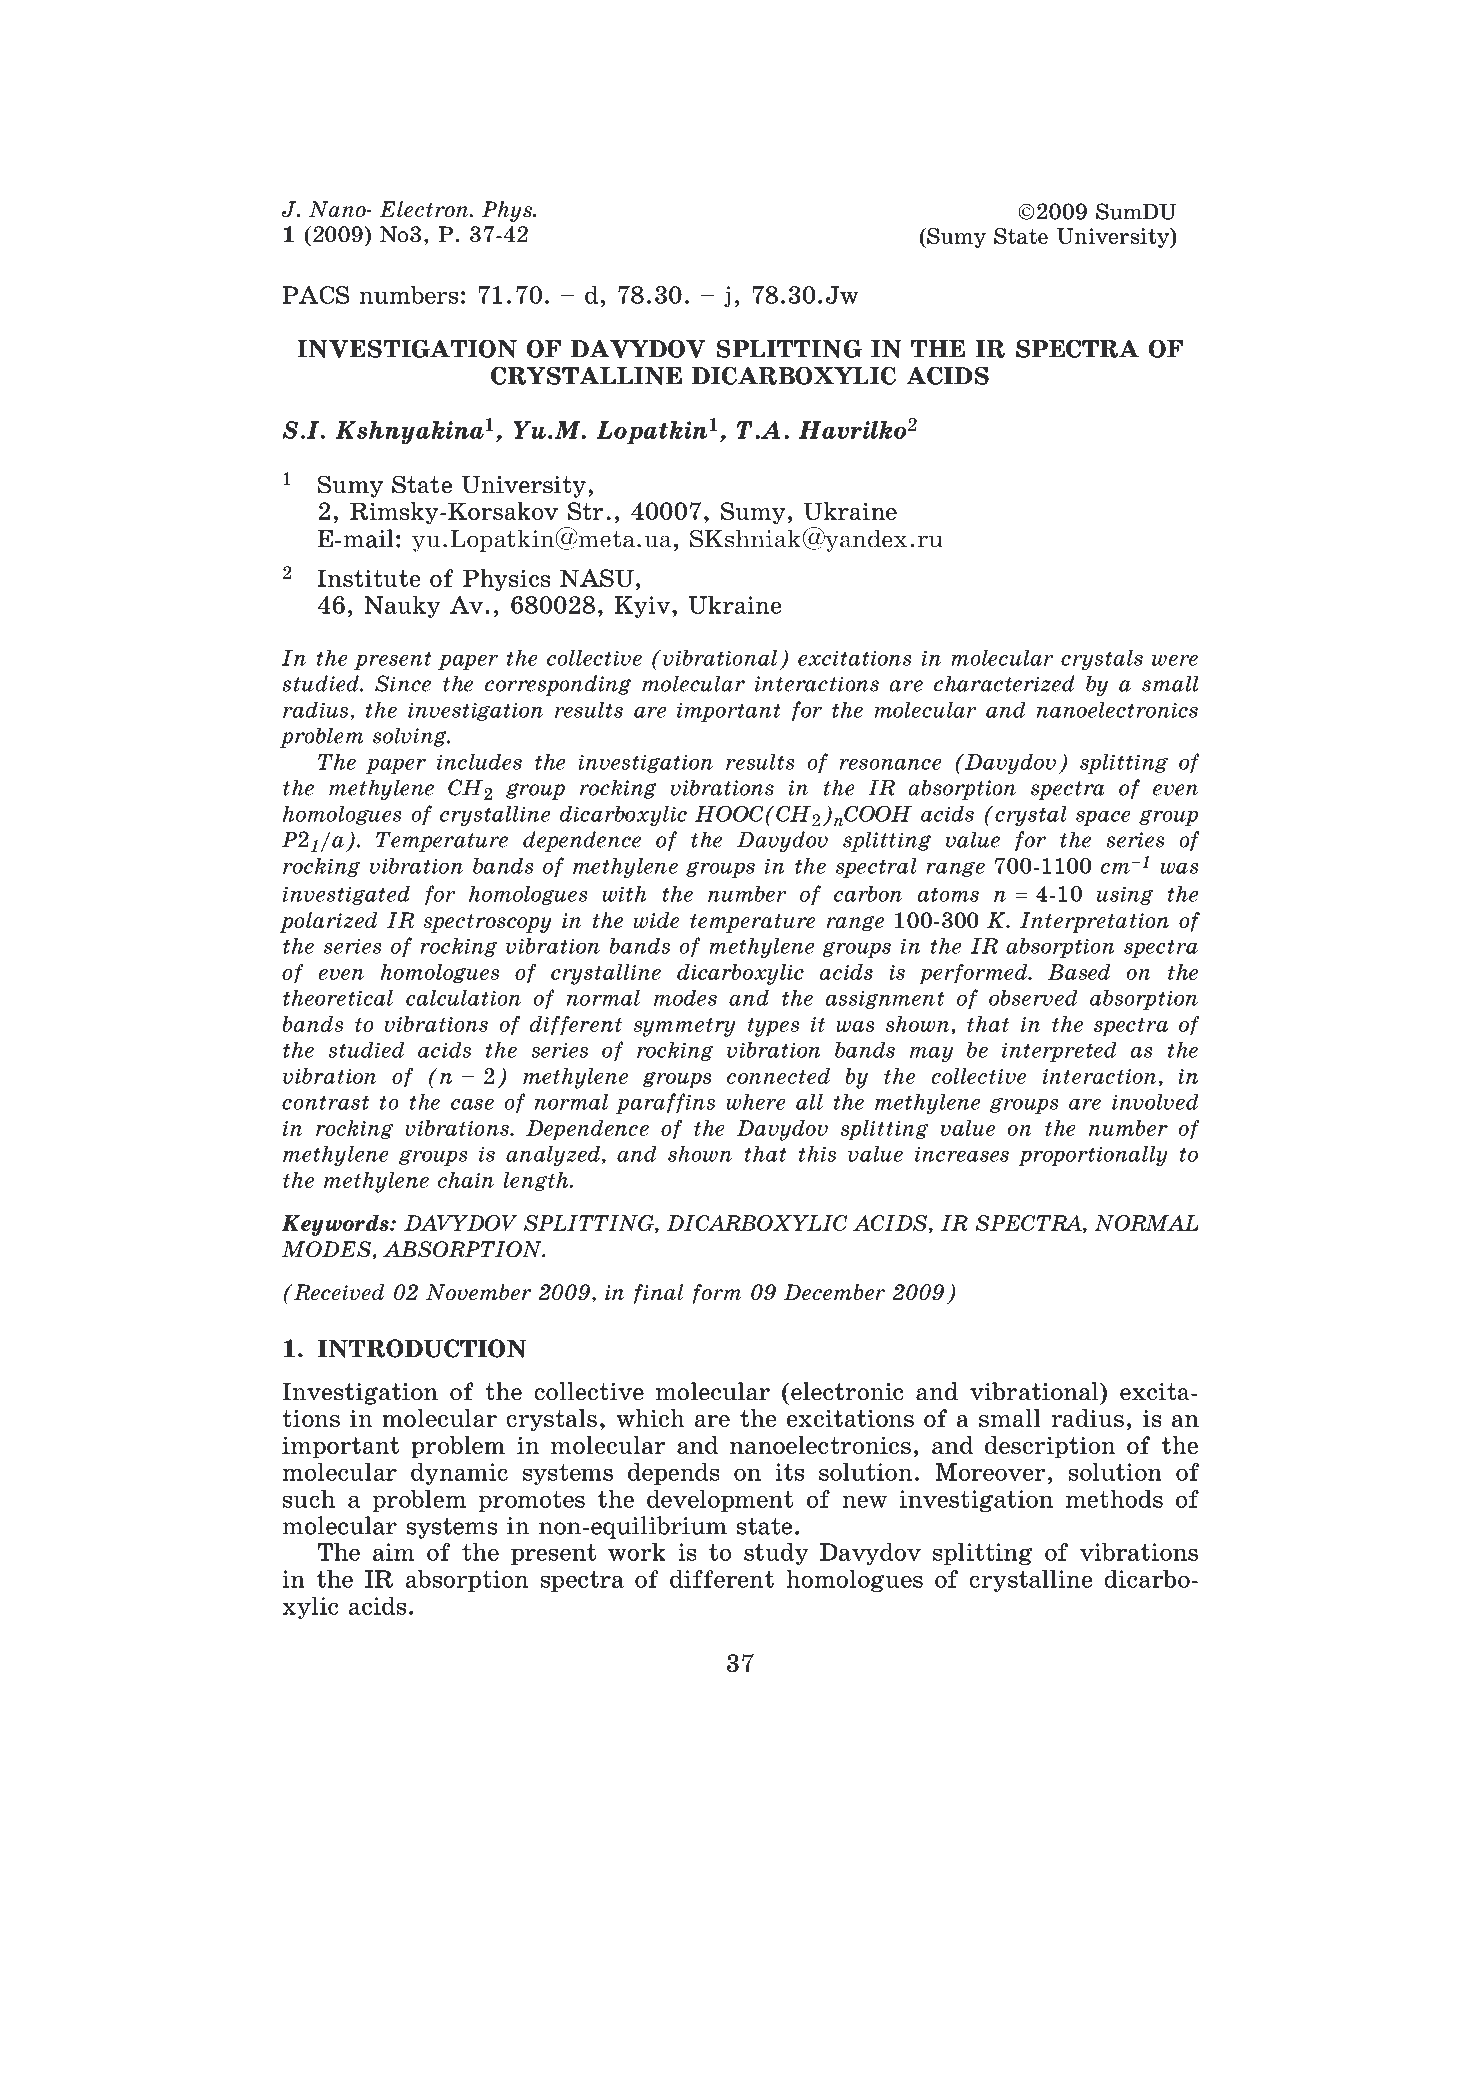 This document has width=1481, height=2096. What do you see at coordinates (756, 1102) in the document?
I see `where` at bounding box center [756, 1102].
